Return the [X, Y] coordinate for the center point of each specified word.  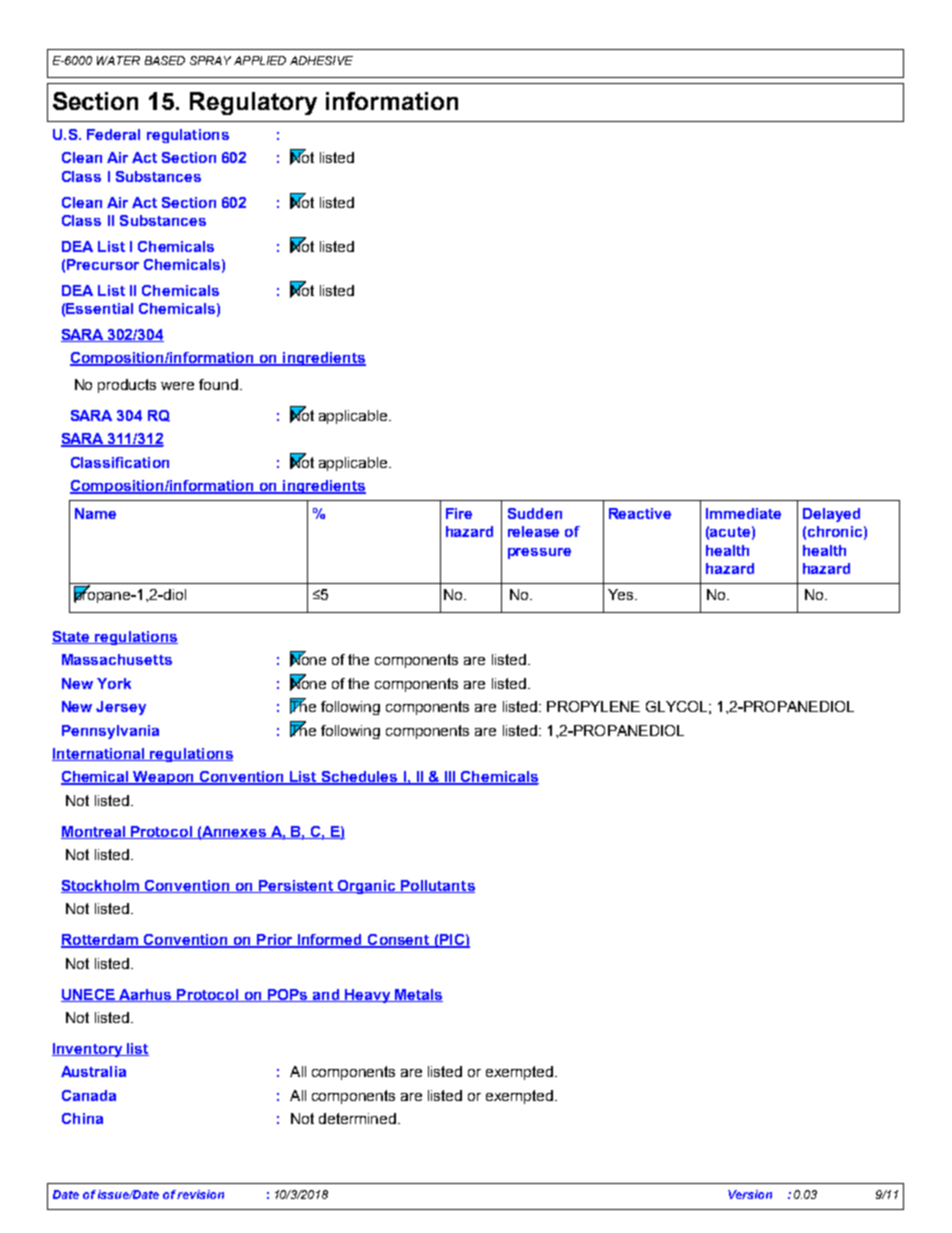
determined [357, 1118]
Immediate [743, 513]
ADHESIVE [321, 60]
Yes [622, 594]
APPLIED [260, 60]
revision [200, 1194]
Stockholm [101, 886]
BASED [165, 60]
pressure [539, 553]
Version [750, 1194]
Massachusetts [117, 659]
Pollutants [437, 886]
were [177, 386]
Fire [459, 513]
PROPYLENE [593, 706]
